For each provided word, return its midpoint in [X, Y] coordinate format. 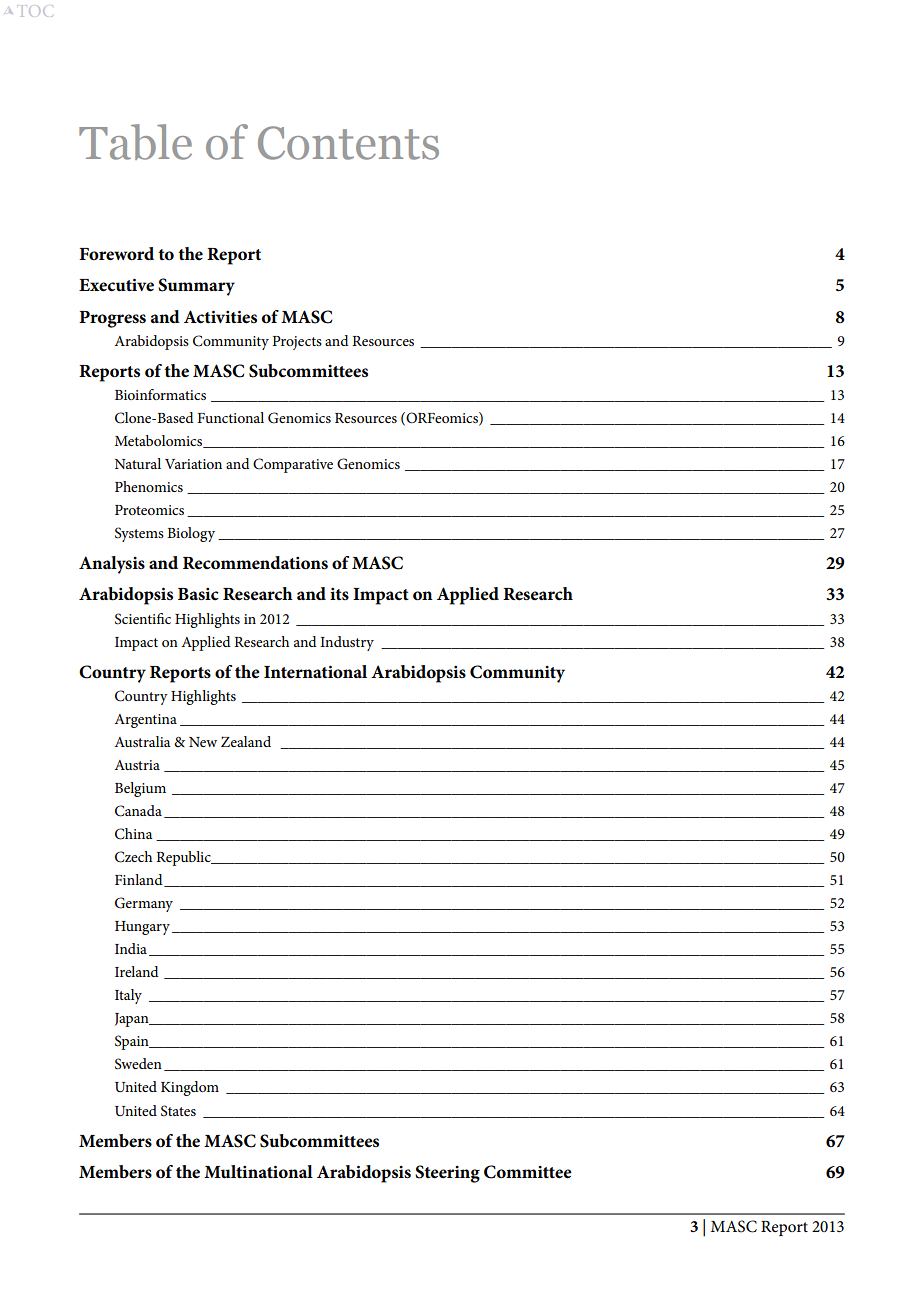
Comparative [293, 465]
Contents [348, 143]
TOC [37, 11]
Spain [133, 1042]
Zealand [246, 741]
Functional [230, 417]
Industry [347, 643]
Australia [142, 741]
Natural [138, 463]
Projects [297, 343]
